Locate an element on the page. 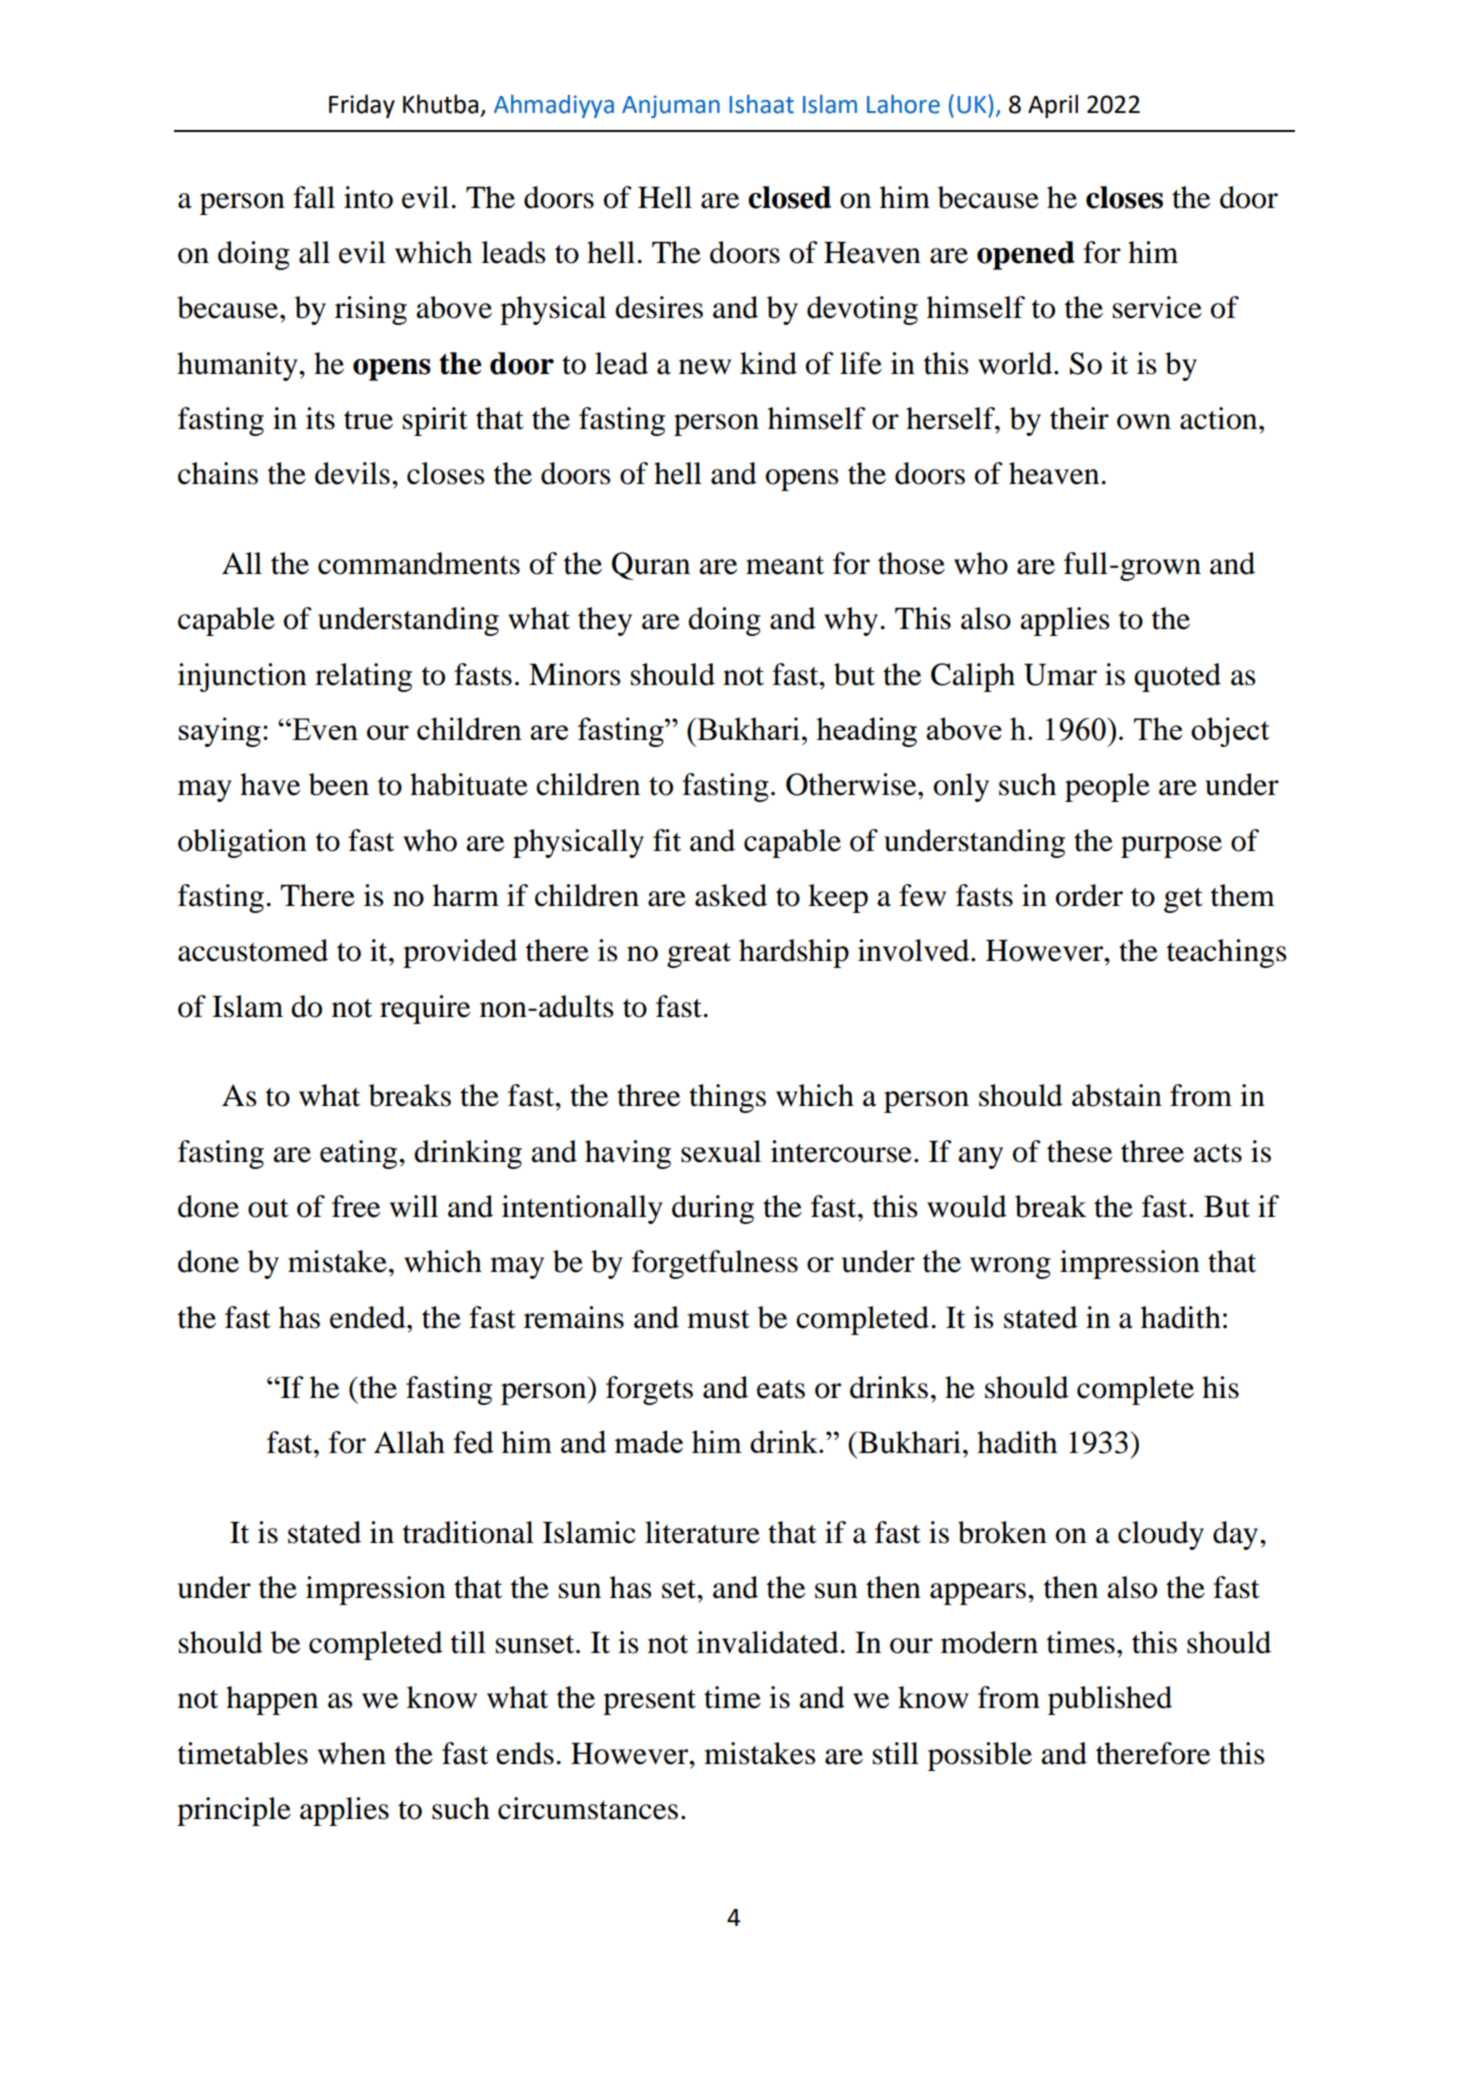 Image resolution: width=1468 pixels, height=2076 pixels. Umar is located at coordinates (1060, 675).
